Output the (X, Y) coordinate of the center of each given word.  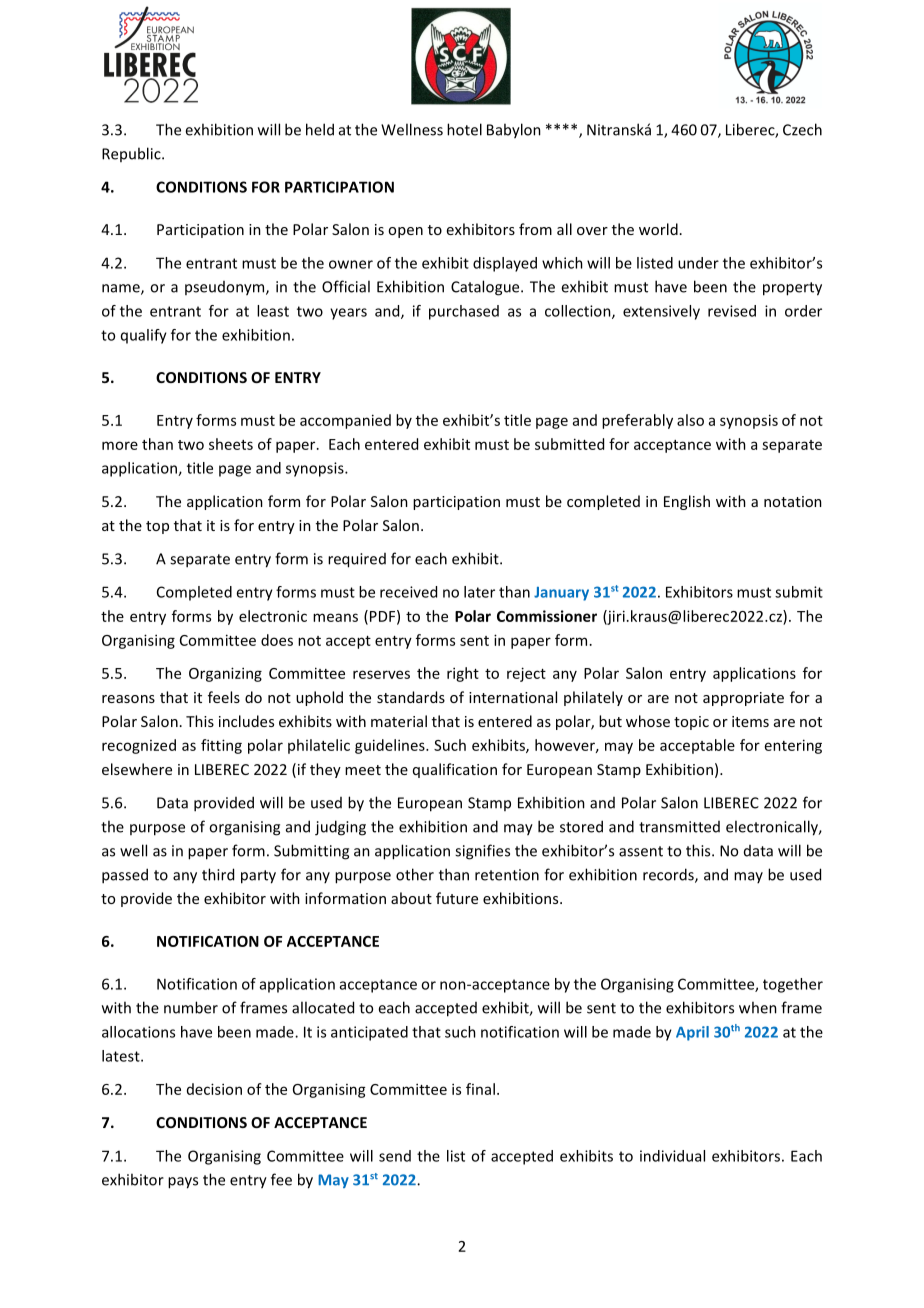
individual (672, 1156)
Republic (132, 154)
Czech (802, 129)
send (395, 1156)
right (463, 674)
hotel (464, 129)
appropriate (743, 699)
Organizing (225, 674)
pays (183, 1183)
